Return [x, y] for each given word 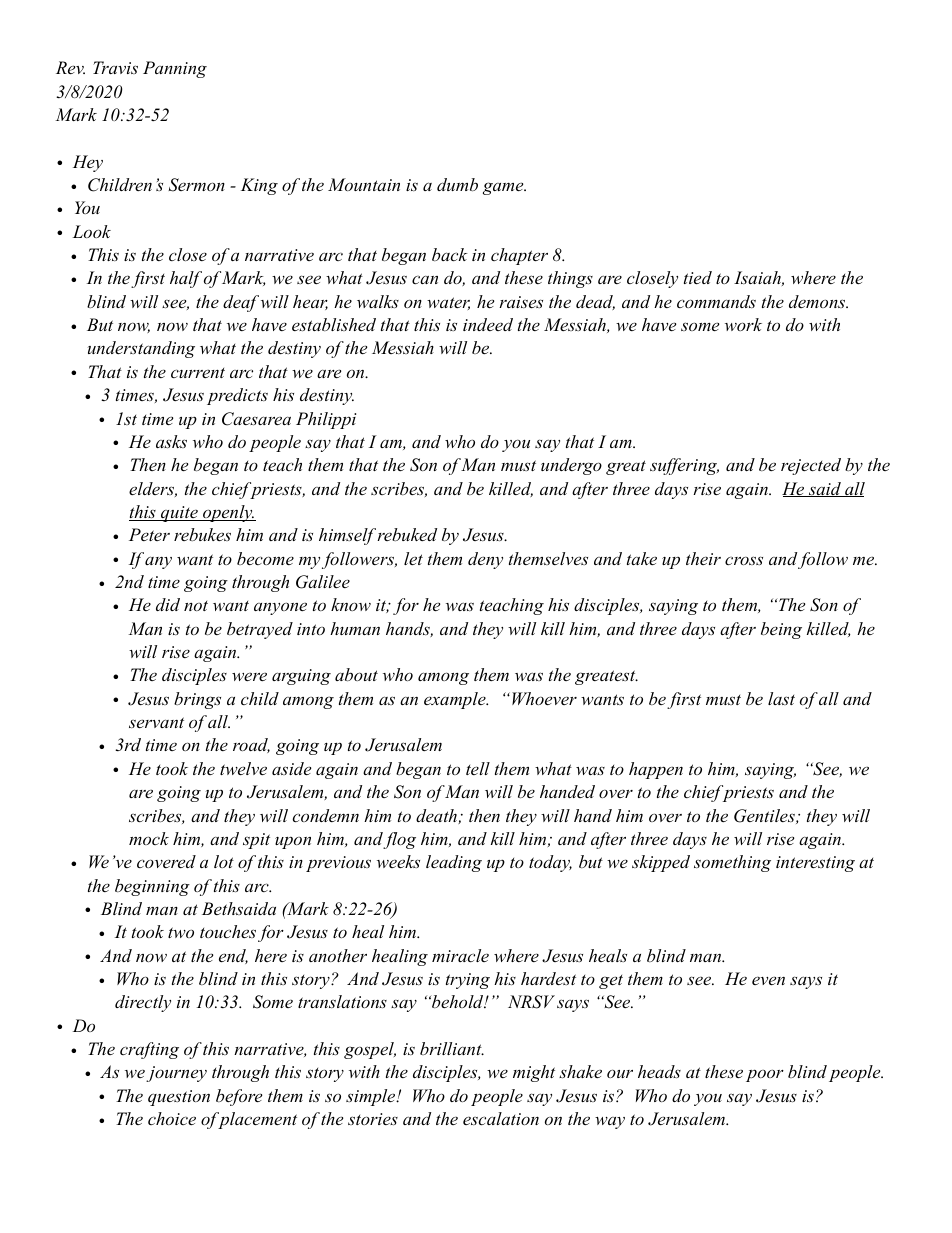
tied [698, 277]
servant [156, 722]
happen [656, 770]
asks [171, 441]
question [179, 1098]
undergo [571, 466]
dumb [457, 184]
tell [478, 768]
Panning [175, 69]
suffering [684, 466]
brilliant [452, 1048]
